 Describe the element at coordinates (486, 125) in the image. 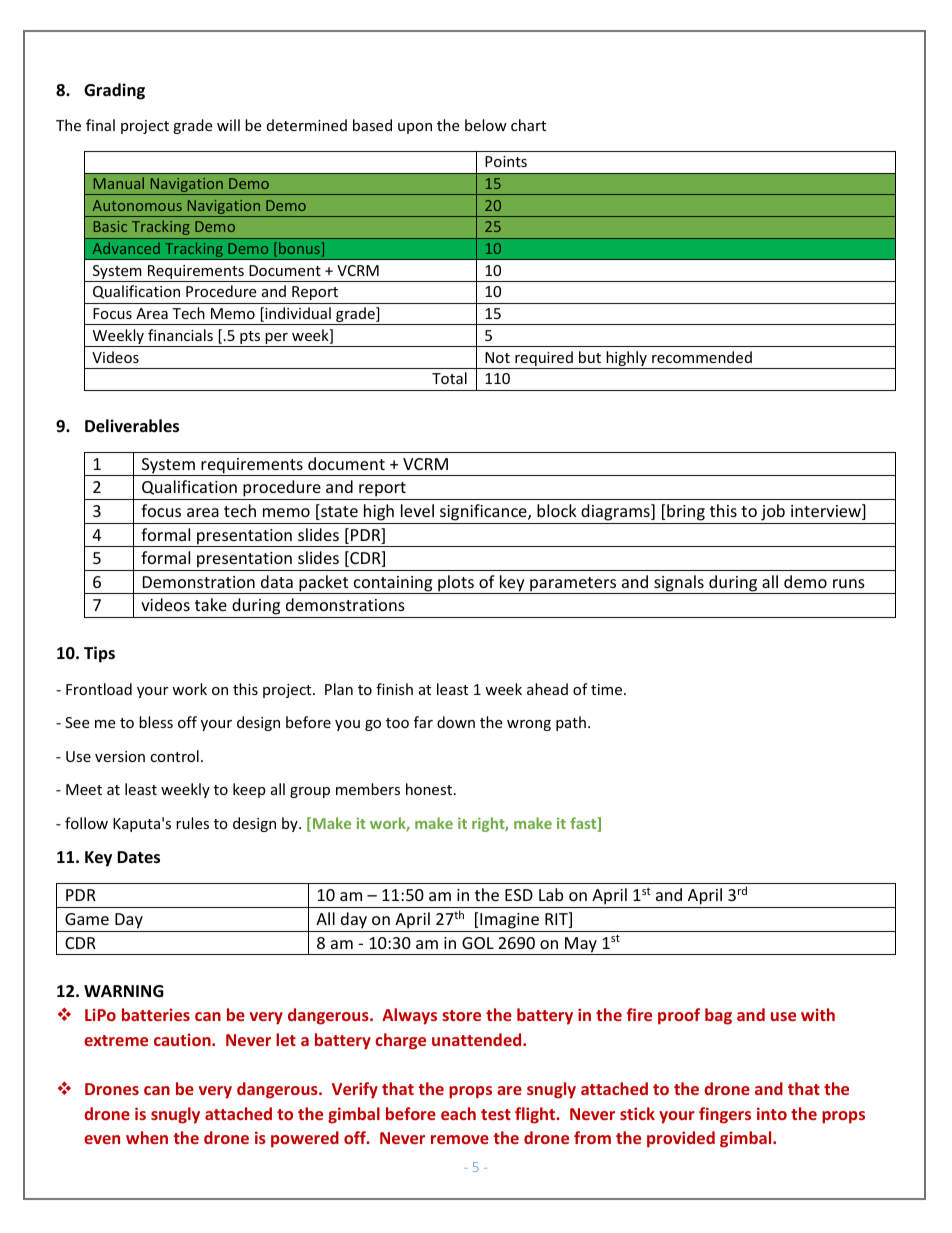

I see `below` at that location.
